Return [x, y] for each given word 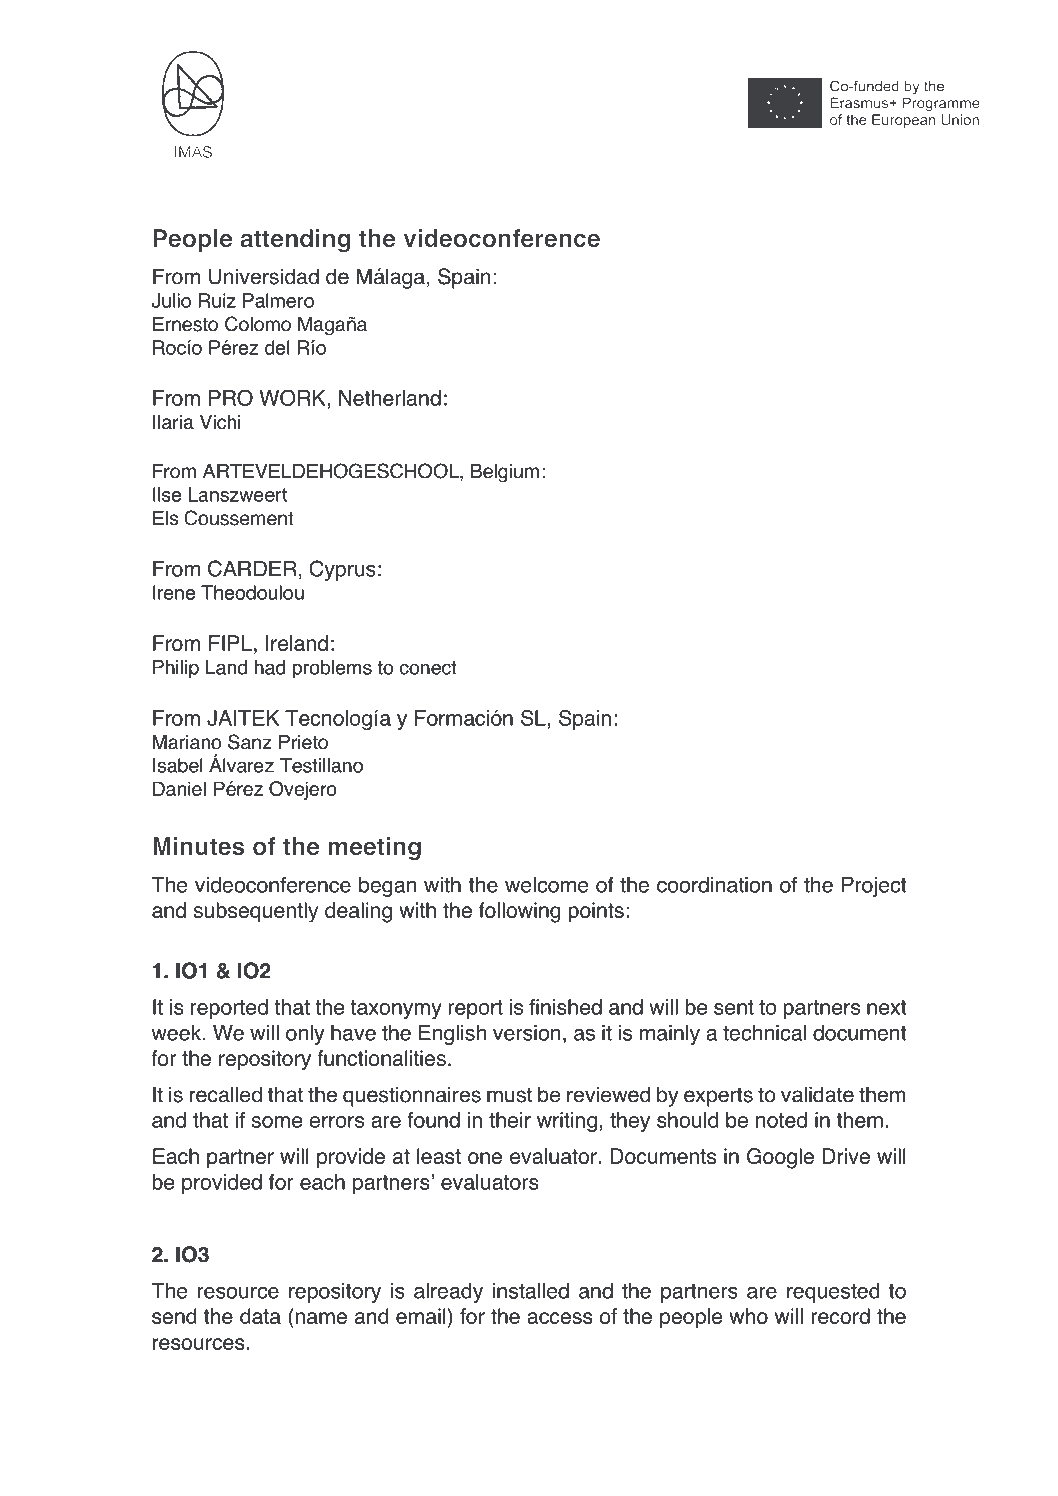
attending [295, 240]
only [305, 1035]
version [527, 1033]
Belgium [505, 473]
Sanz [250, 742]
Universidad [264, 276]
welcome [546, 885]
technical [764, 1033]
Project [874, 887]
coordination [714, 885]
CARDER [252, 568]
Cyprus [342, 570]
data [260, 1316]
